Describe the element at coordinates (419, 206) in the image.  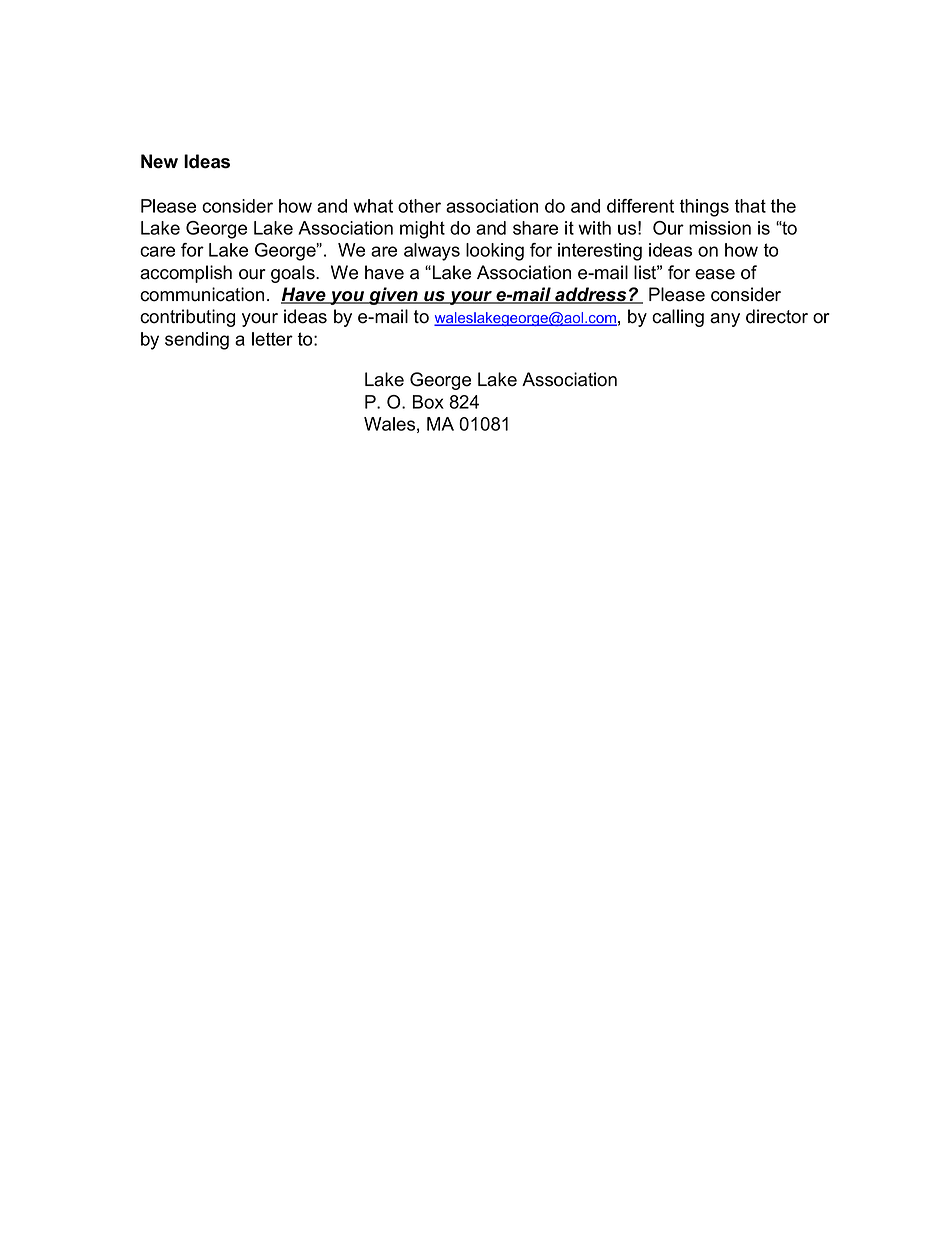
I see `other` at that location.
